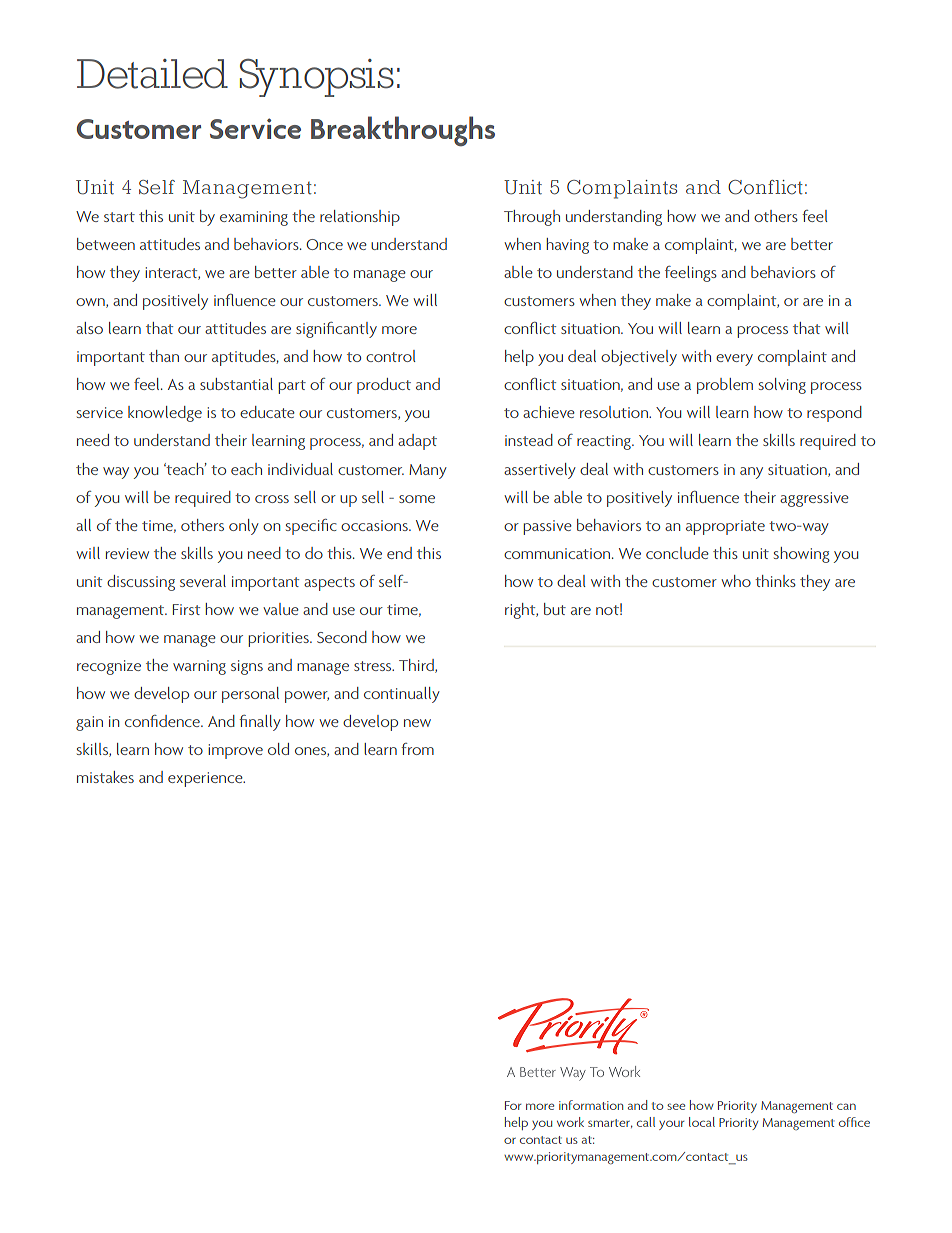  Describe the element at coordinates (702, 1122) in the document. I see `local` at that location.
